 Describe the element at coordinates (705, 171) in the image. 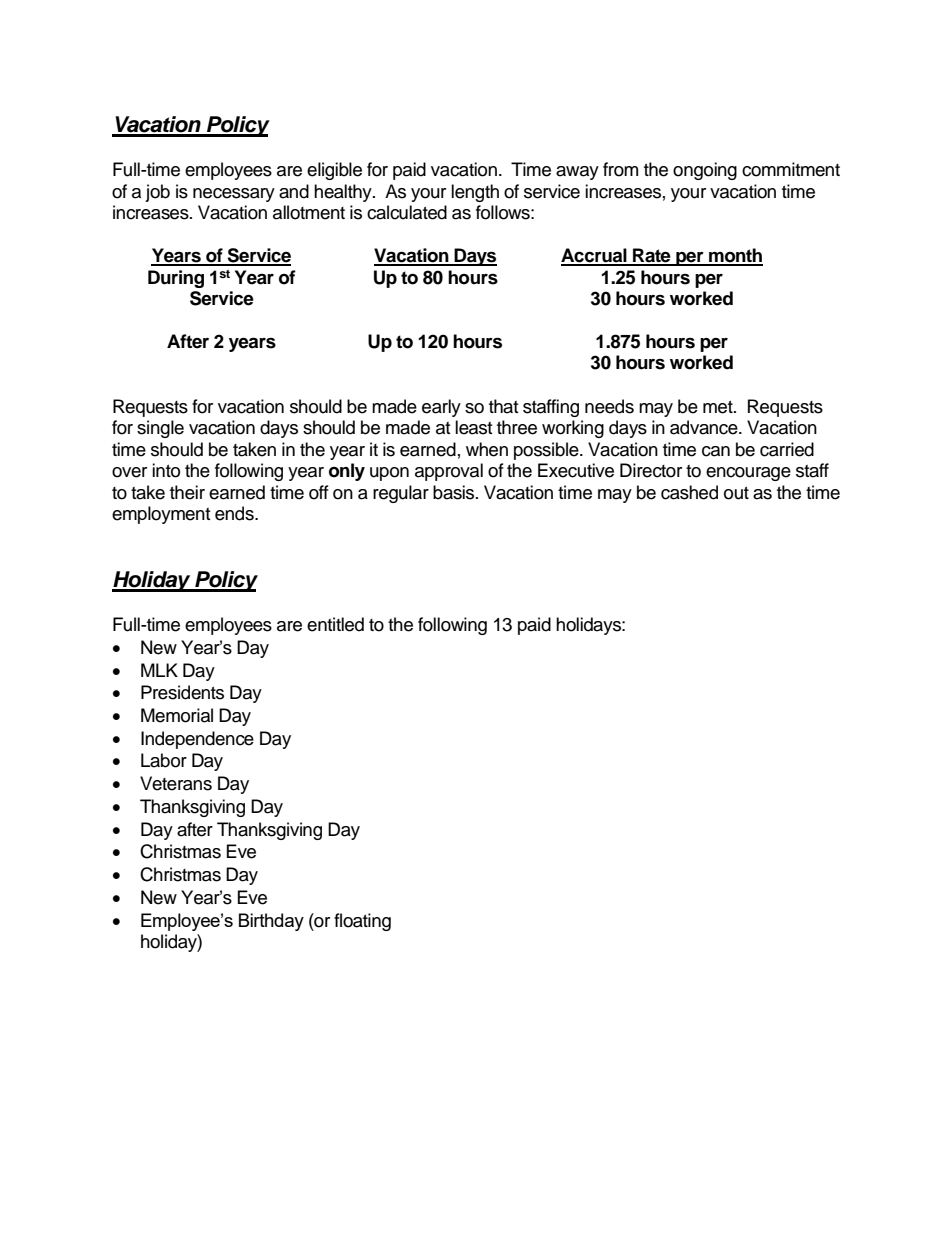

I see `ongoing` at that location.
